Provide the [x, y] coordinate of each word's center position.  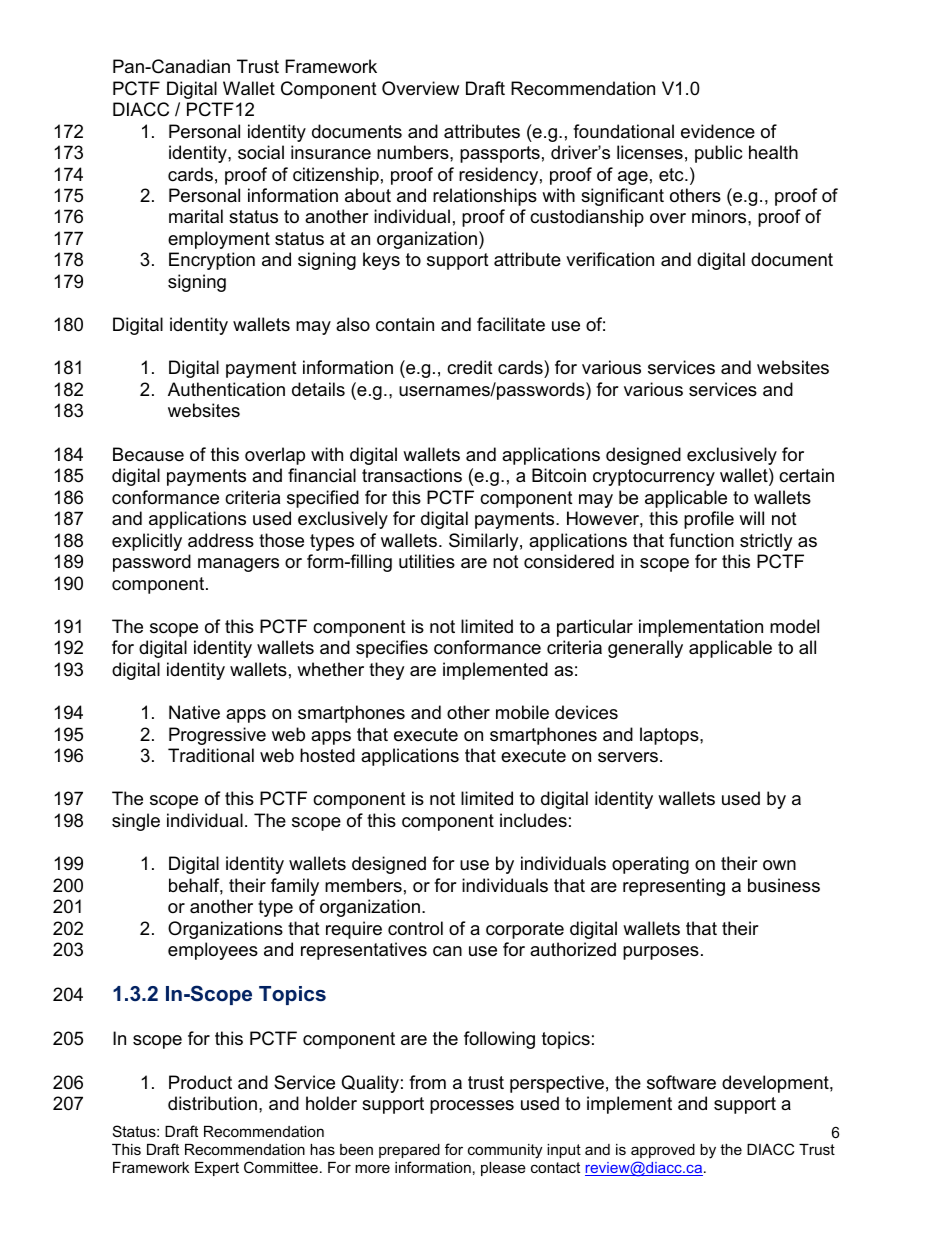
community [505, 1151]
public [718, 154]
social [261, 152]
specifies [392, 649]
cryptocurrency [654, 477]
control [415, 928]
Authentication [226, 389]
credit [470, 367]
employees [213, 951]
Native [194, 712]
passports [500, 154]
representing [674, 887]
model [794, 626]
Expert [217, 1169]
